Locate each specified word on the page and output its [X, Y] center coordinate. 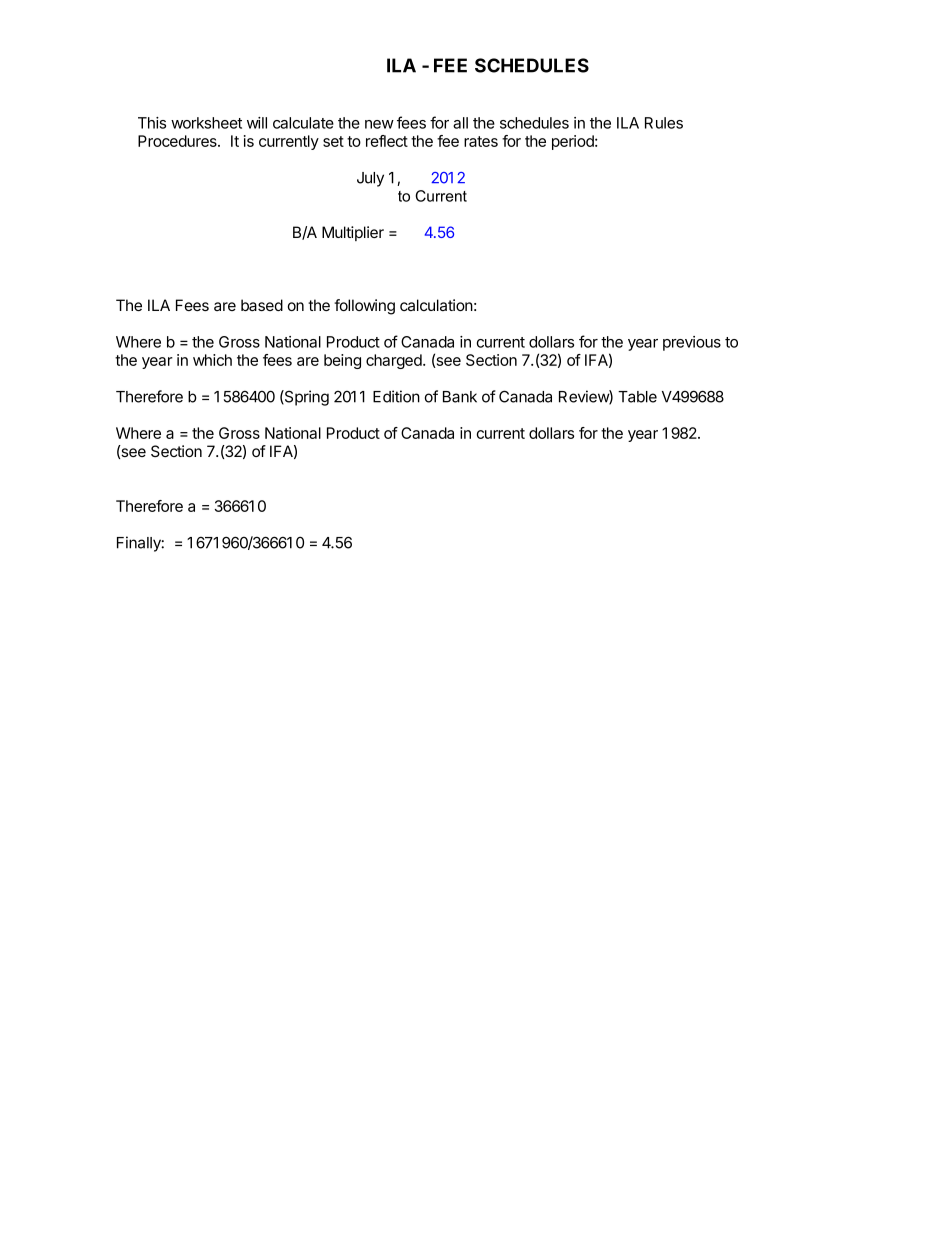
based [262, 305]
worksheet [206, 123]
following [364, 307]
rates [481, 141]
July [370, 179]
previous [692, 343]
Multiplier [353, 233]
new [379, 124]
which [212, 360]
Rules [664, 123]
